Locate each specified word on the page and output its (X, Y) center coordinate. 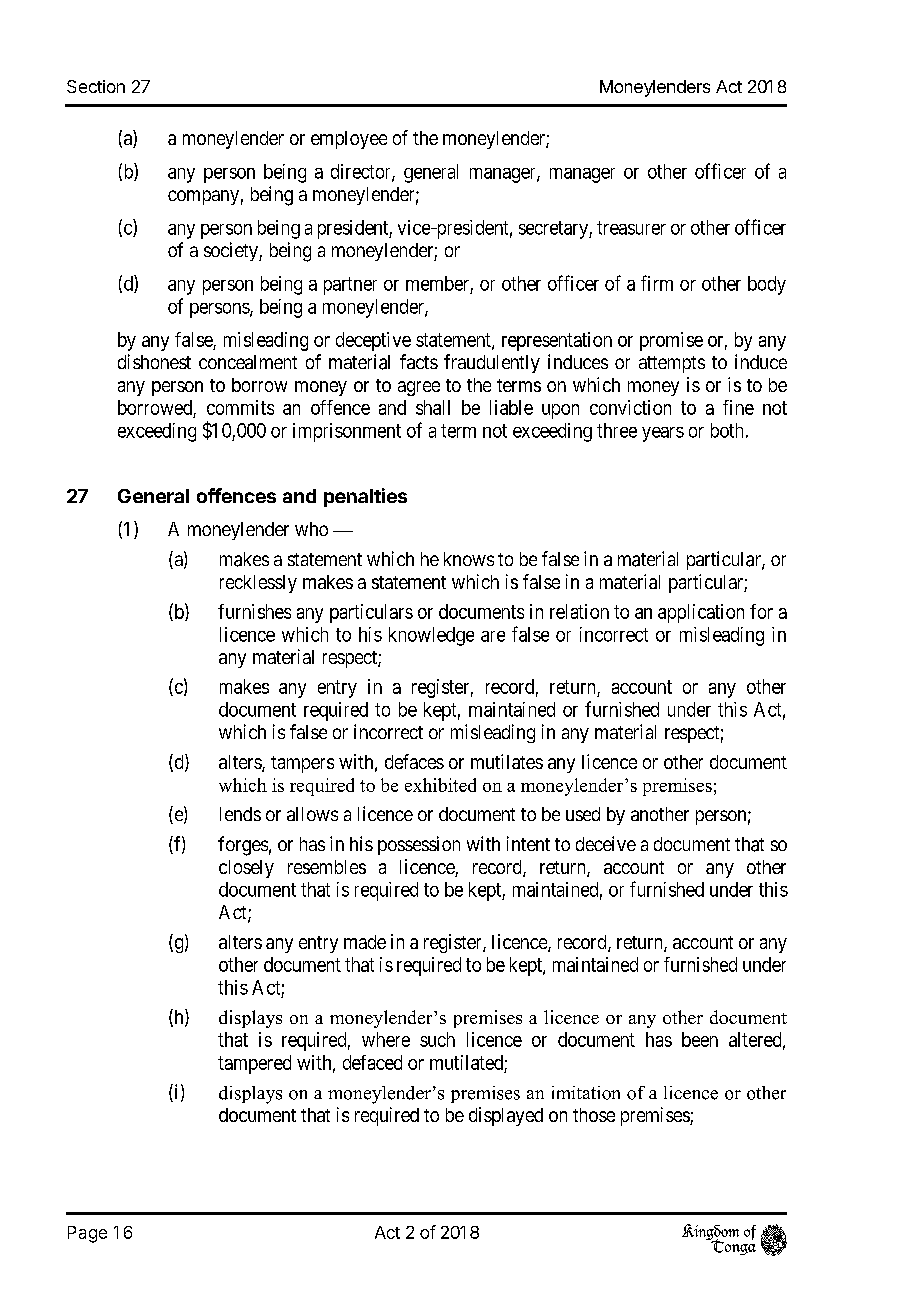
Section (96, 86)
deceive (606, 843)
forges (243, 846)
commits (240, 407)
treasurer (631, 228)
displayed (506, 1116)
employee (349, 140)
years (663, 434)
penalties (365, 497)
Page (87, 1234)
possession (419, 845)
